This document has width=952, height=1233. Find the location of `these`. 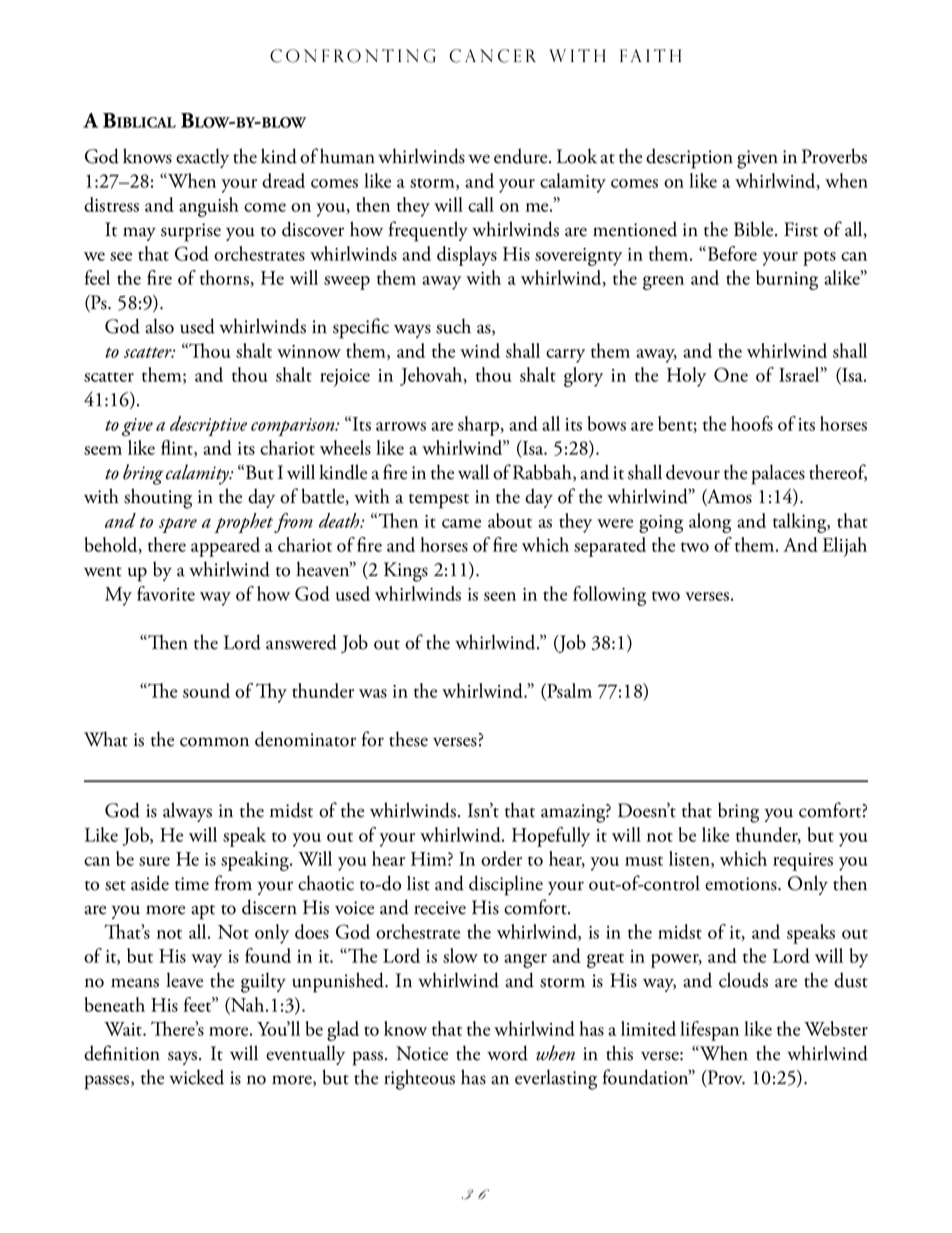

these is located at coordinates (408, 739).
